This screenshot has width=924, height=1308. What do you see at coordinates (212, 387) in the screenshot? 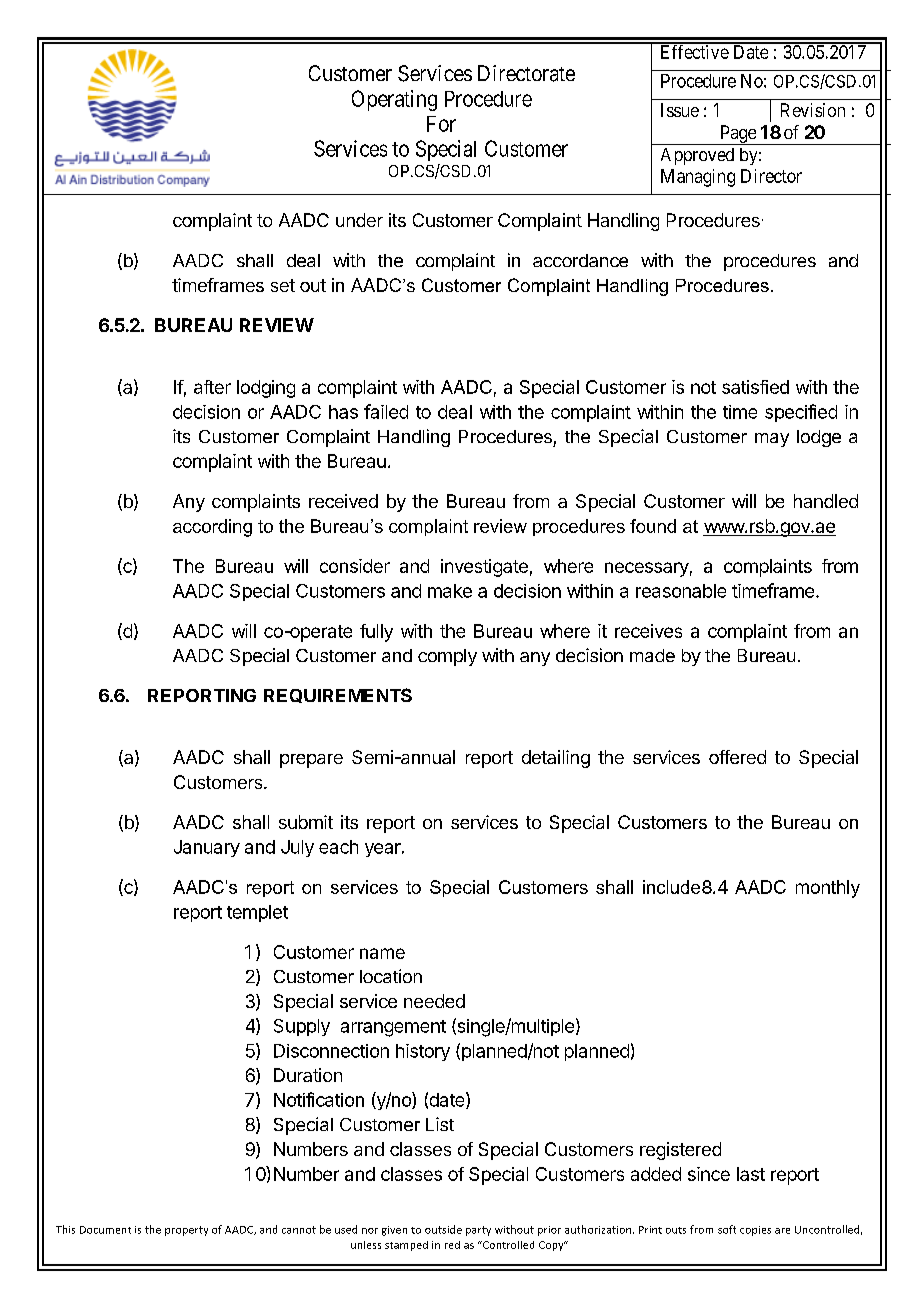
I see `after` at bounding box center [212, 387].
